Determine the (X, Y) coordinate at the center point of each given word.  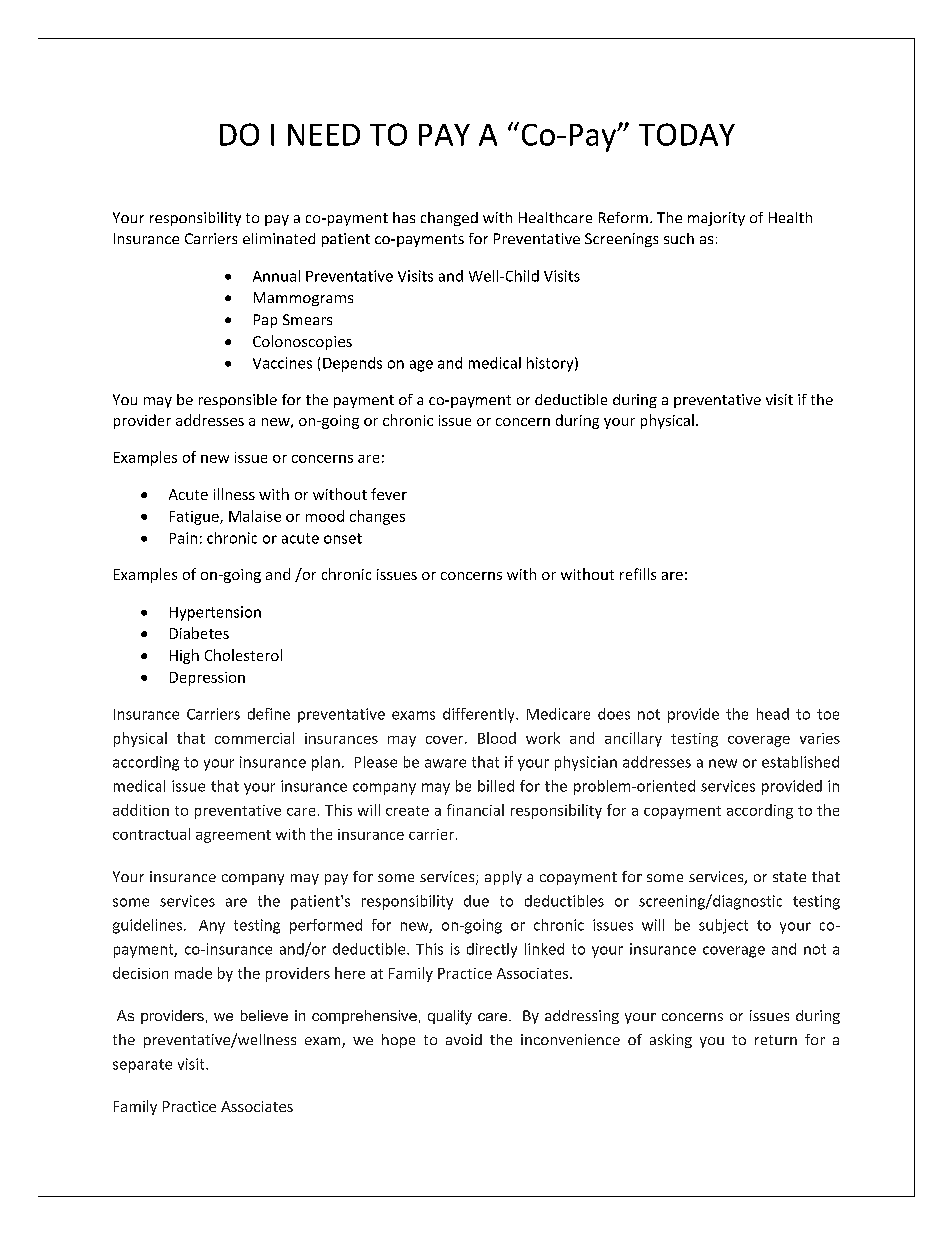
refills (638, 574)
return (776, 1040)
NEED (324, 135)
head (773, 714)
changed (449, 219)
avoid (464, 1039)
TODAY (687, 134)
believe (264, 1015)
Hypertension (215, 613)
